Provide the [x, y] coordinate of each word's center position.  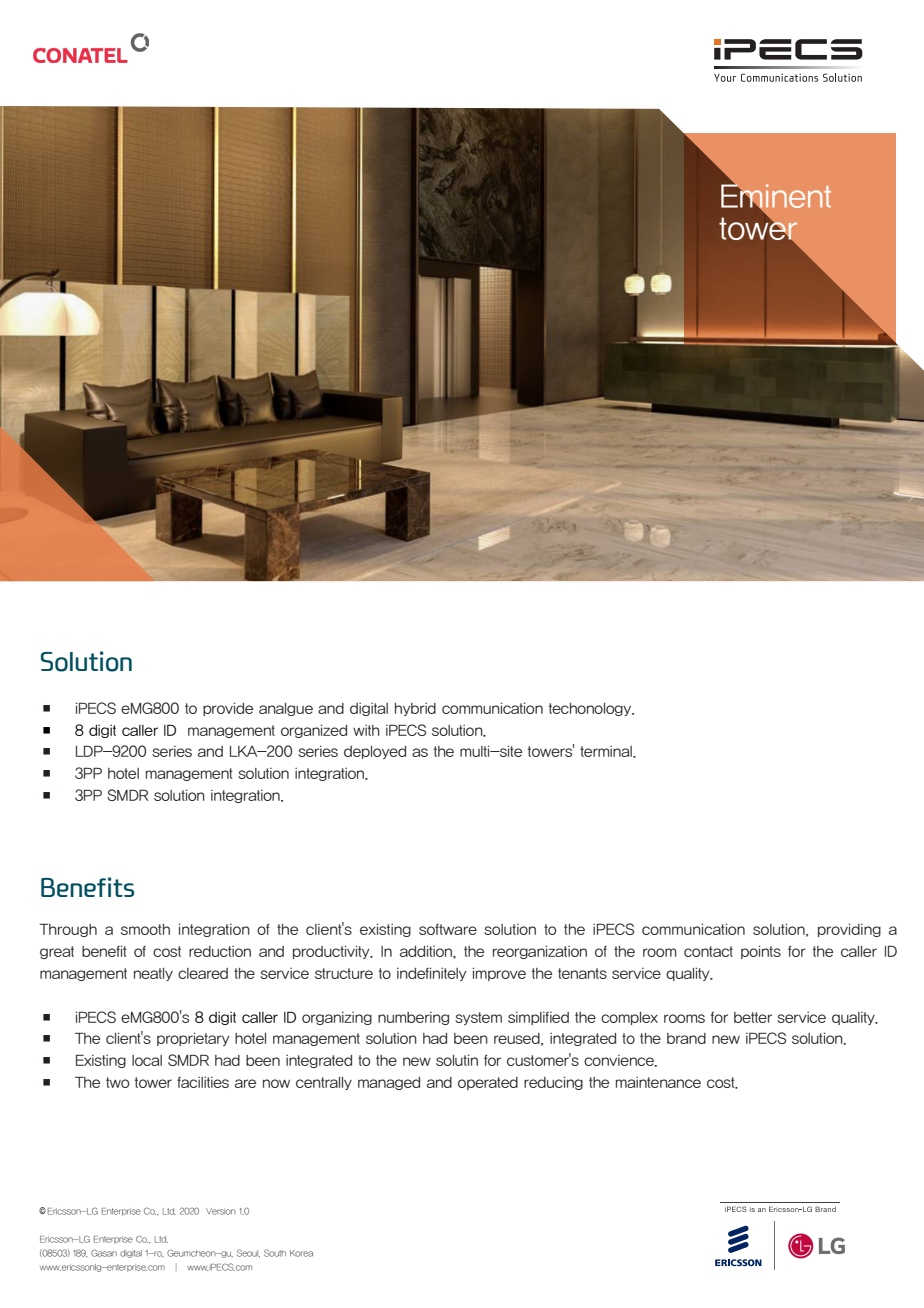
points [761, 952]
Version [221, 1211]
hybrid [415, 709]
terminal [607, 752]
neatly [153, 974]
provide [228, 709]
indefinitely [432, 974]
